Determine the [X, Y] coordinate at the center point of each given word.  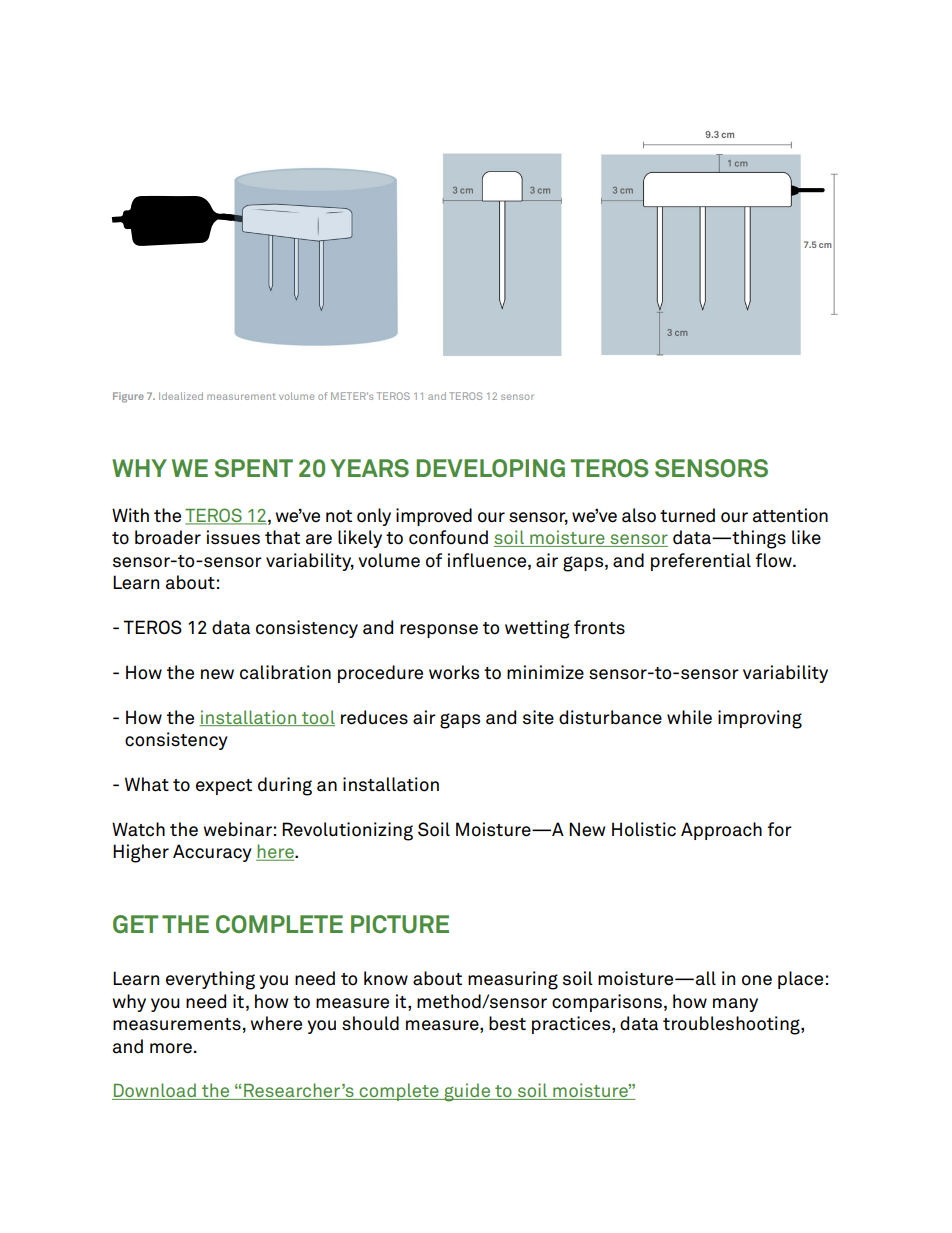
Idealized [181, 396]
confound [448, 537]
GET [135, 924]
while [689, 717]
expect [224, 787]
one [757, 980]
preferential [701, 562]
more [171, 1048]
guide [467, 1092]
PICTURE [400, 924]
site [538, 717]
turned [687, 515]
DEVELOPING [490, 468]
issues [233, 537]
